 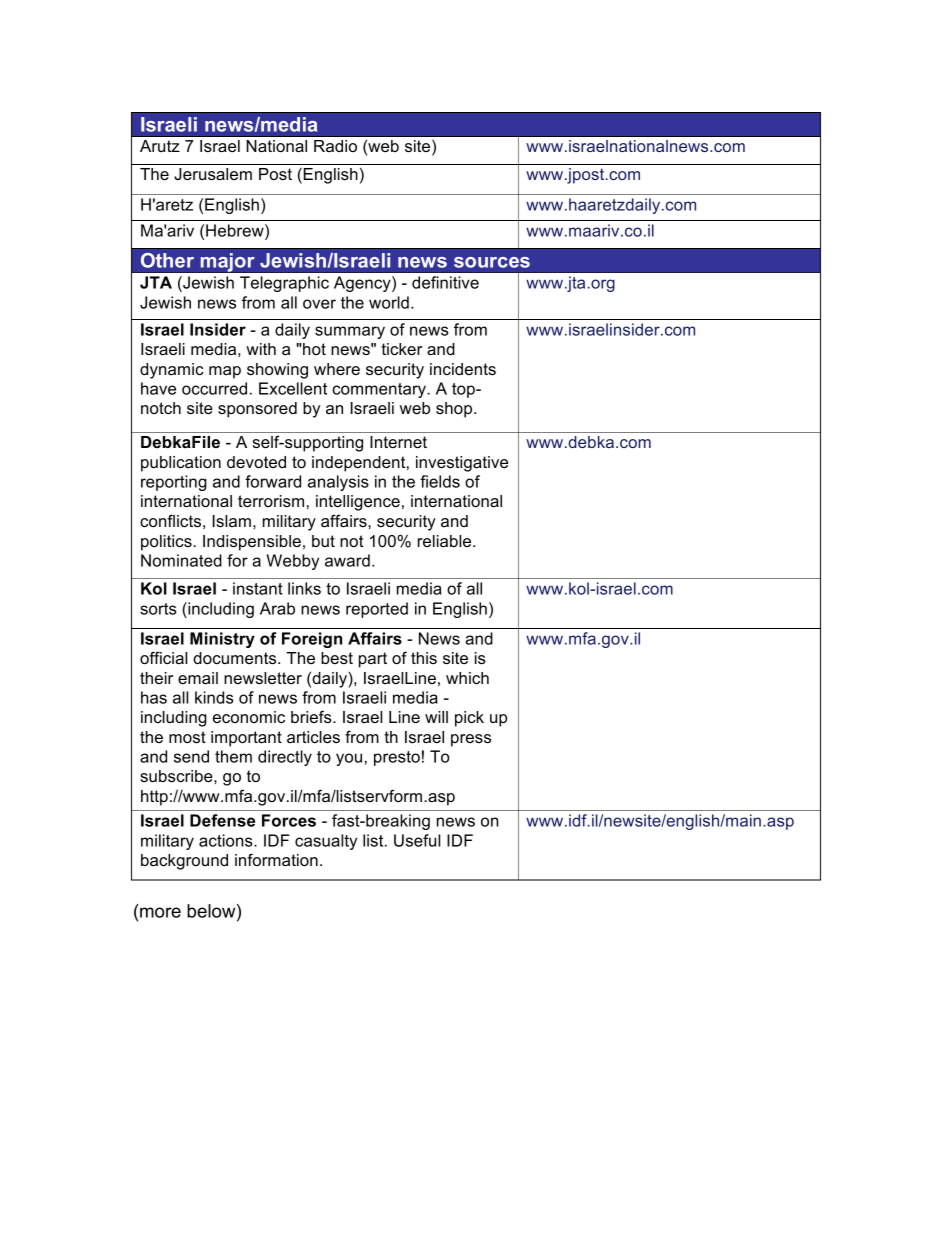 I want to click on definitive, so click(x=445, y=282).
